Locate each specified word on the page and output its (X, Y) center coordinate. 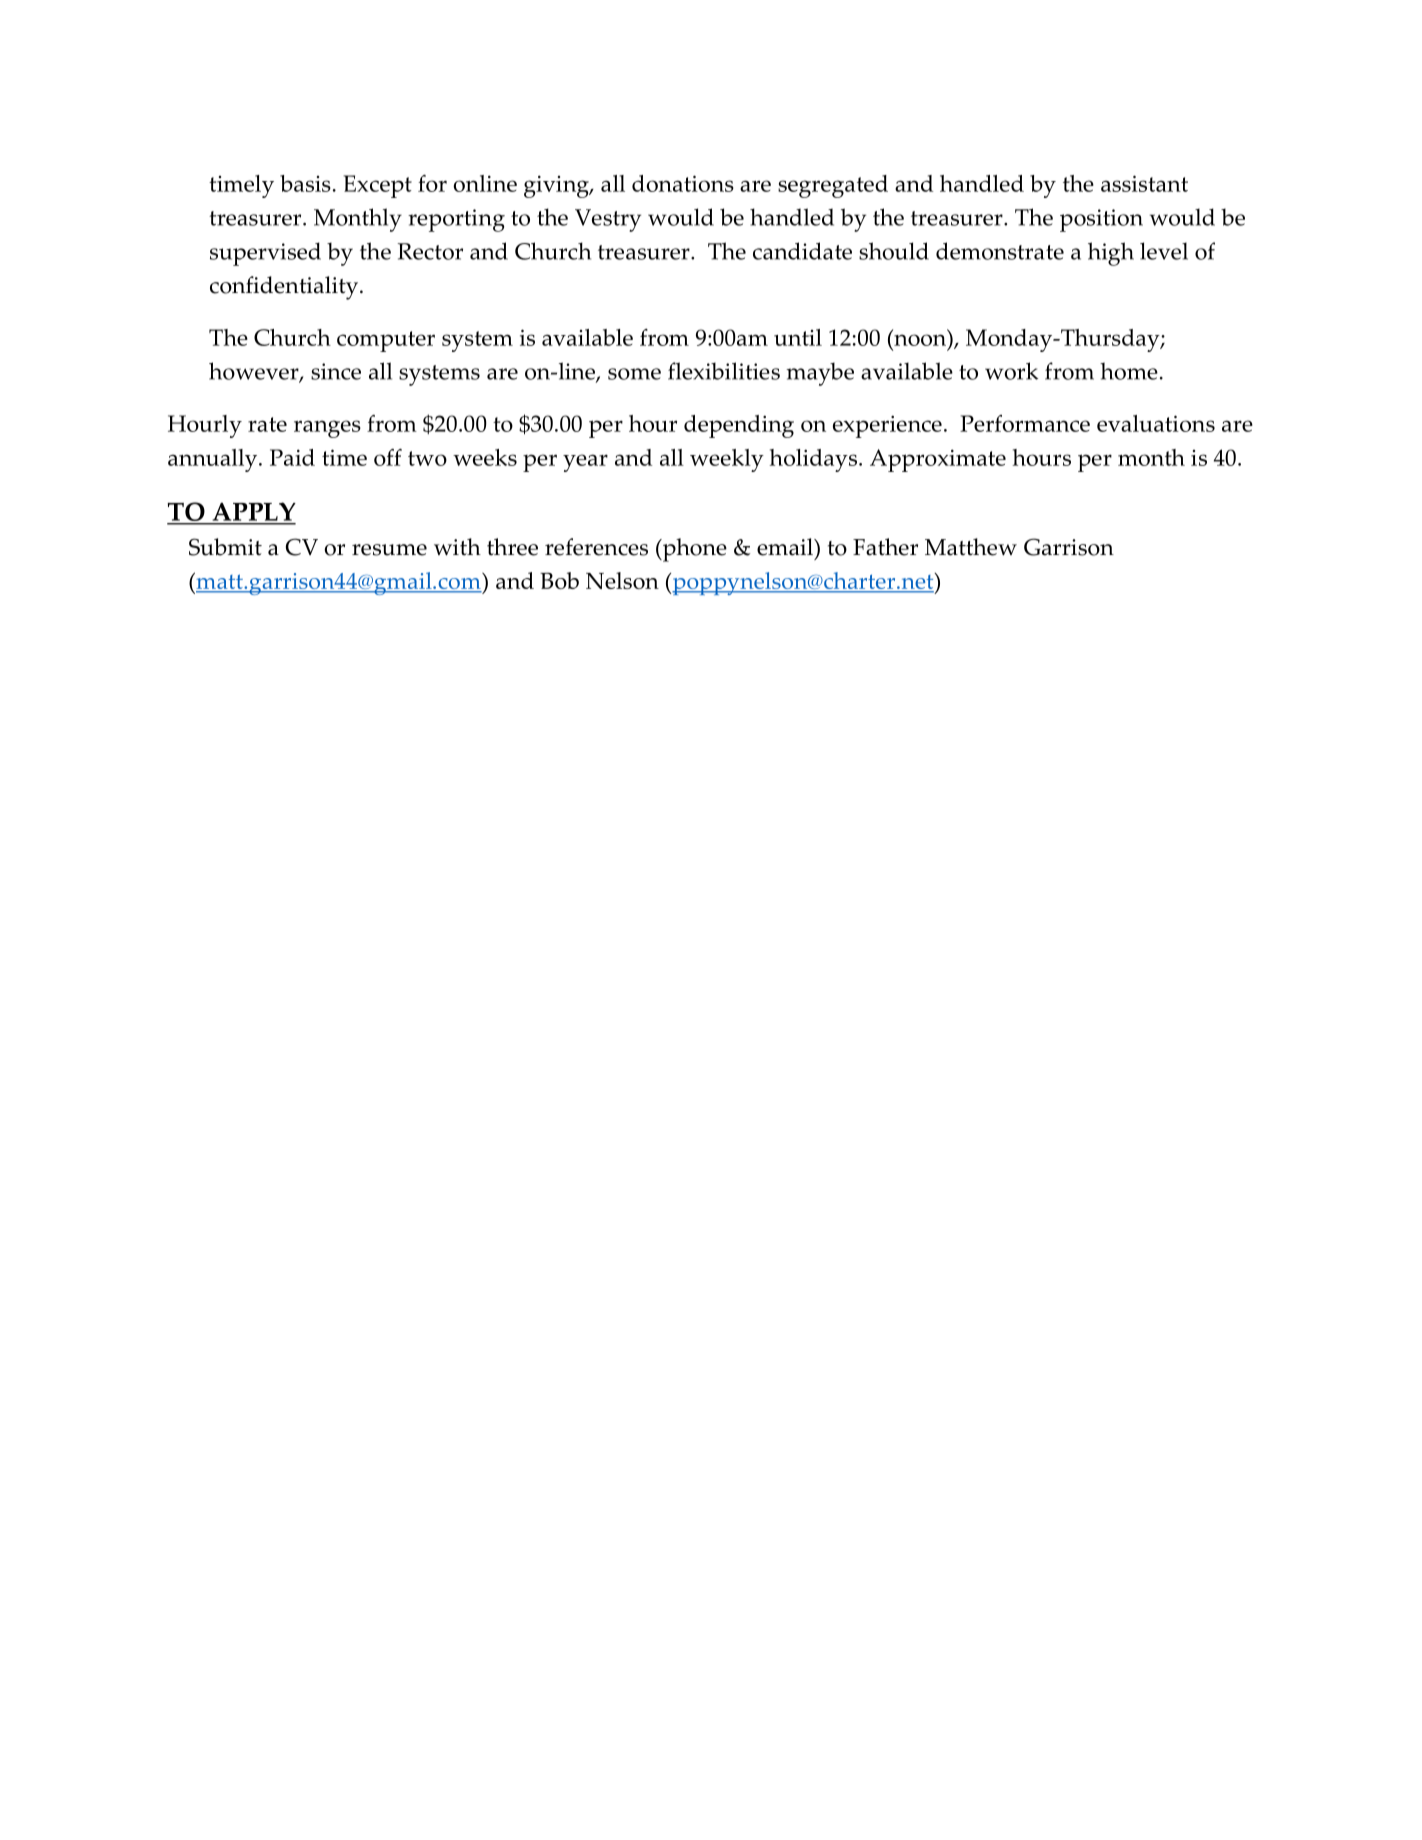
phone (693, 550)
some (634, 374)
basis (305, 183)
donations (683, 183)
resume (389, 550)
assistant (1144, 183)
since (336, 371)
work (1011, 371)
